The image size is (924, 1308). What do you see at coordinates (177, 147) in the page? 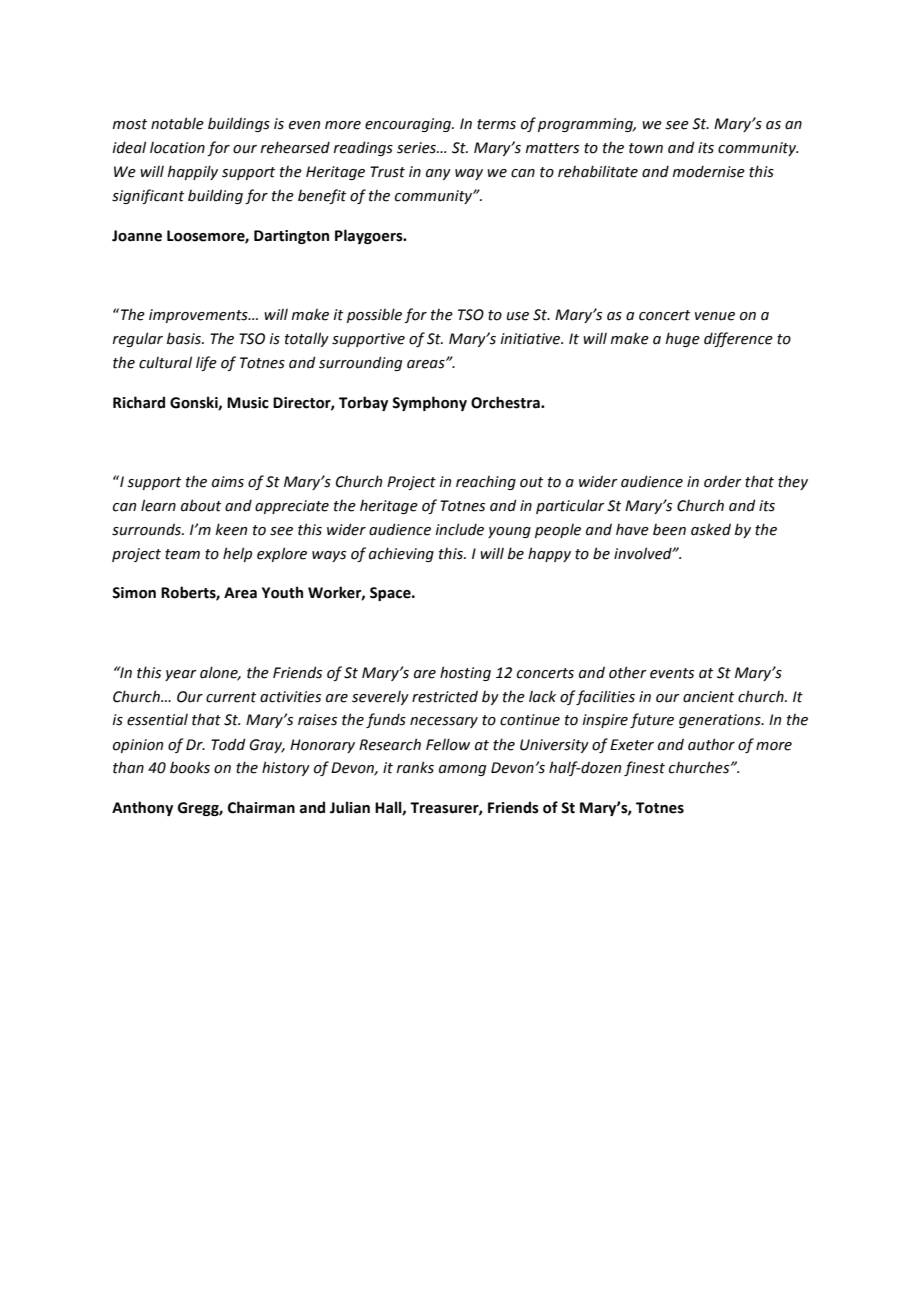
I see `location` at bounding box center [177, 147].
